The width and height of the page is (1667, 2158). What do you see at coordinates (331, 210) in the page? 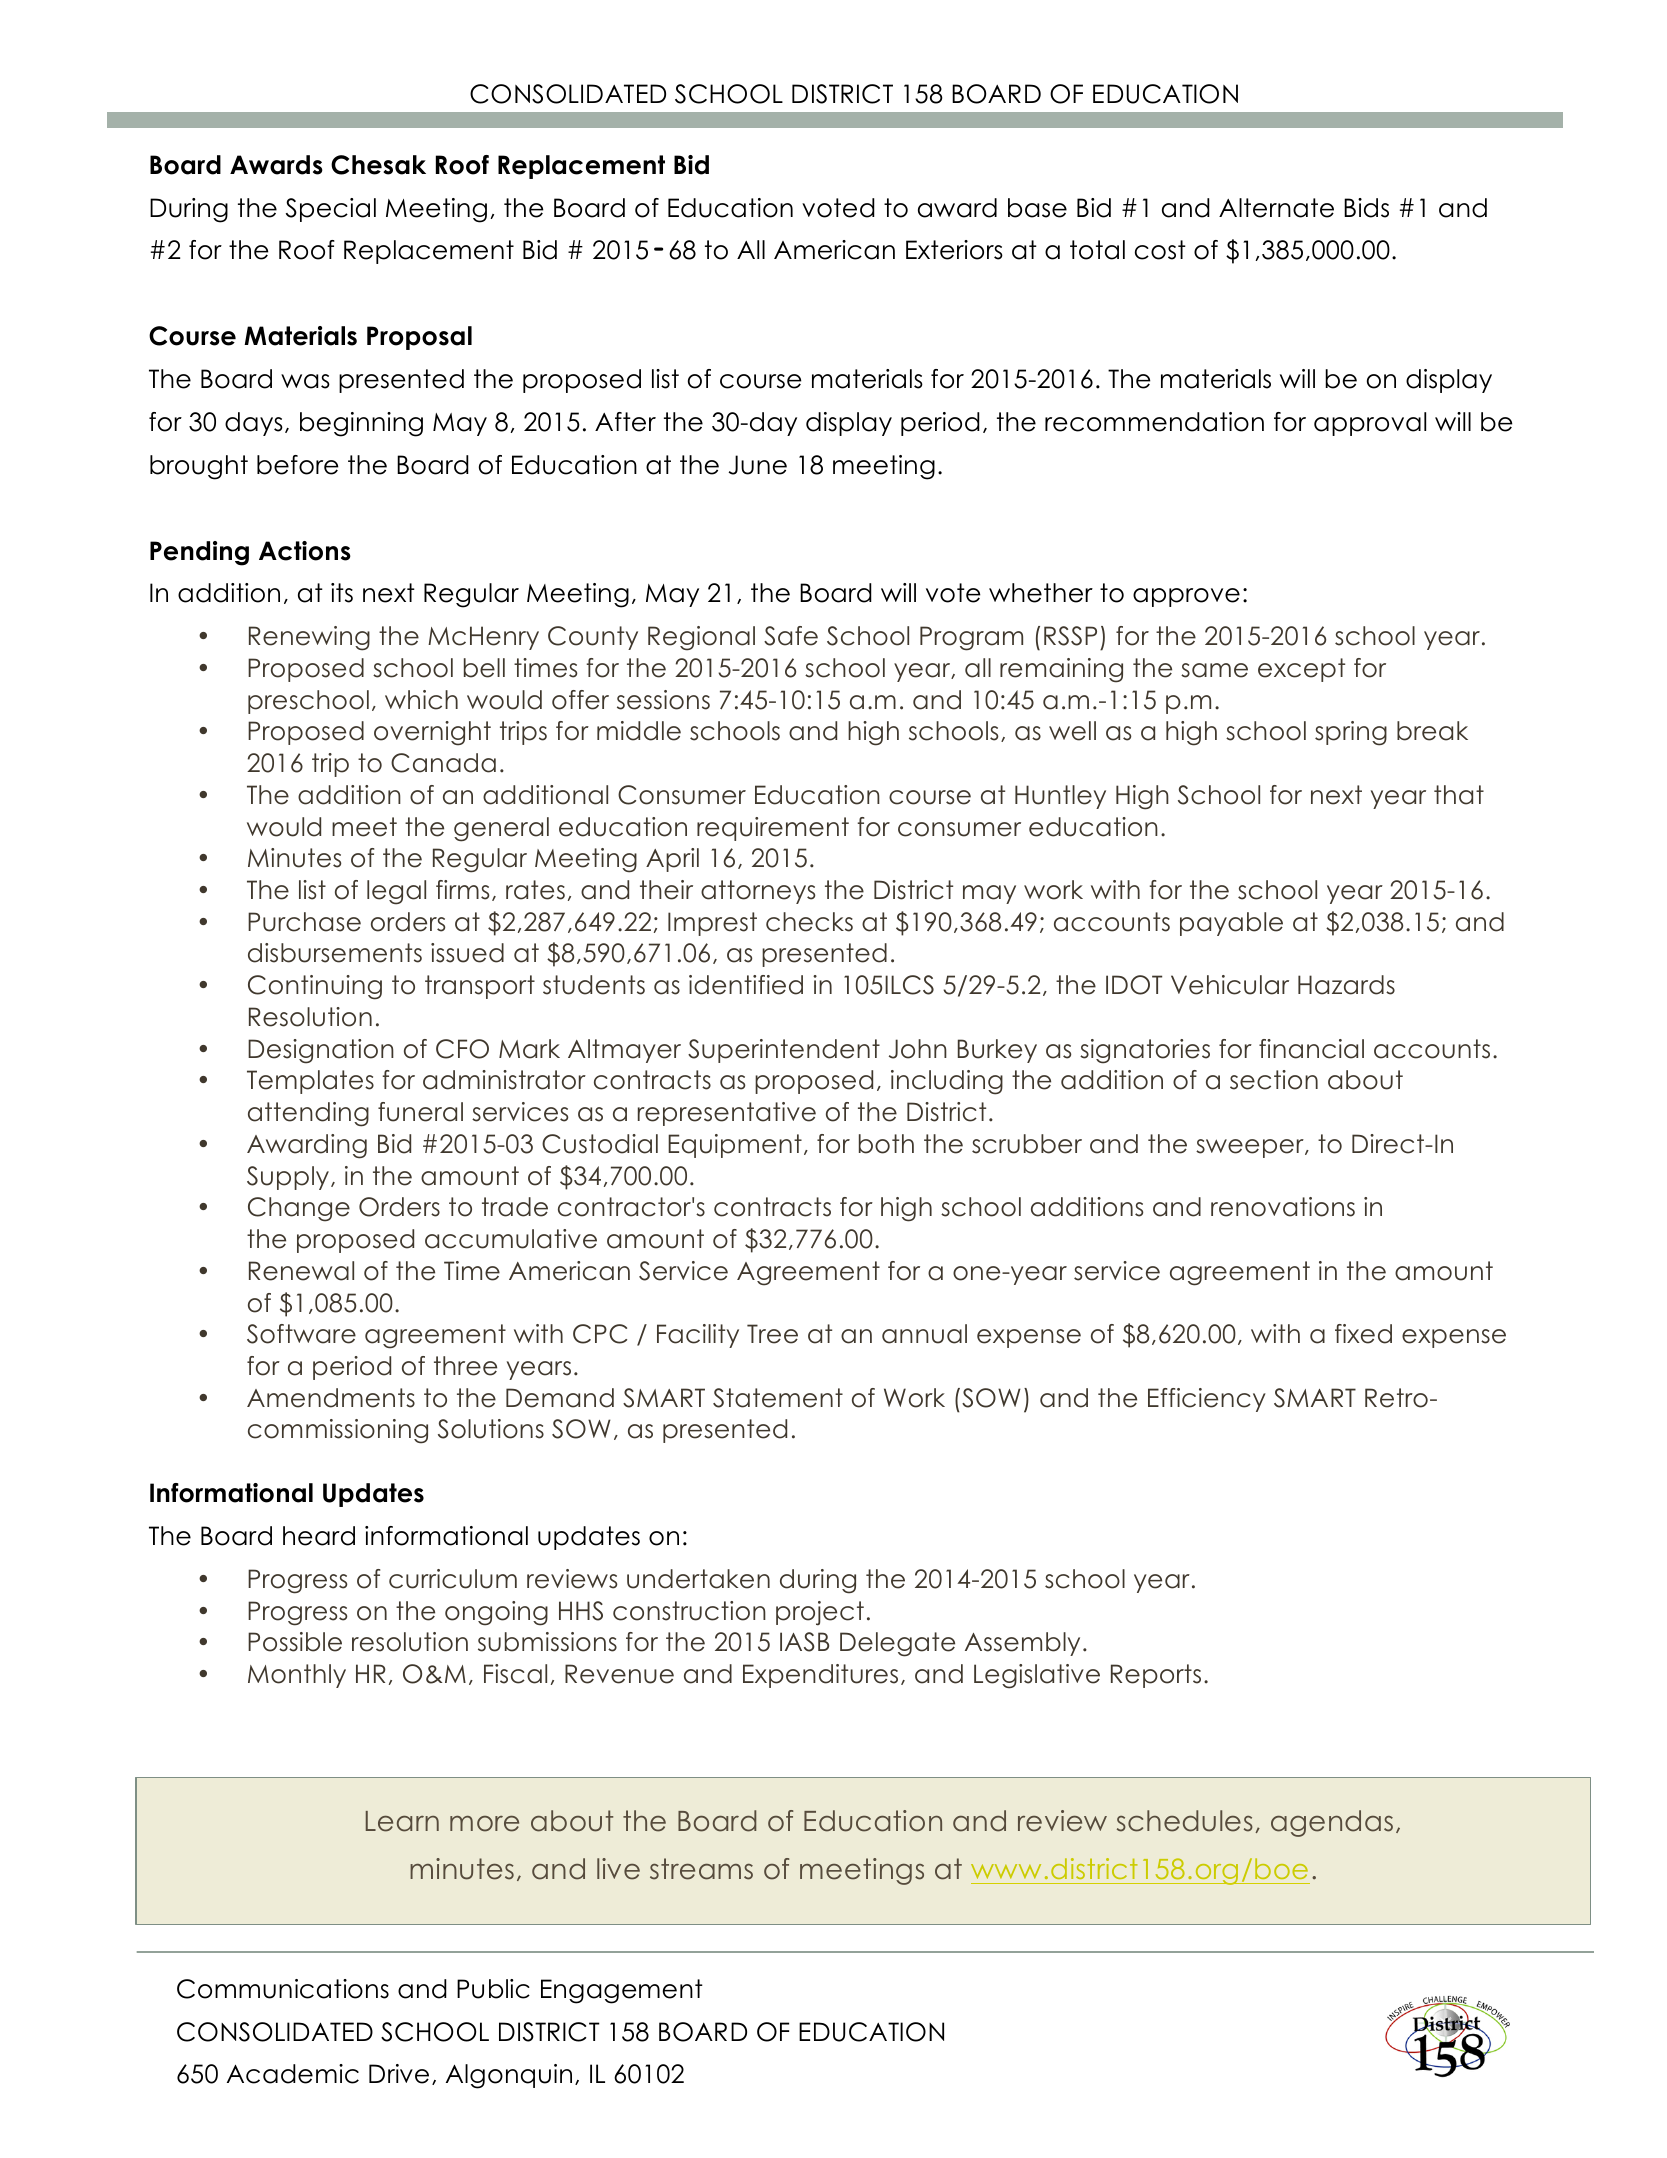
I see `Special` at bounding box center [331, 210].
